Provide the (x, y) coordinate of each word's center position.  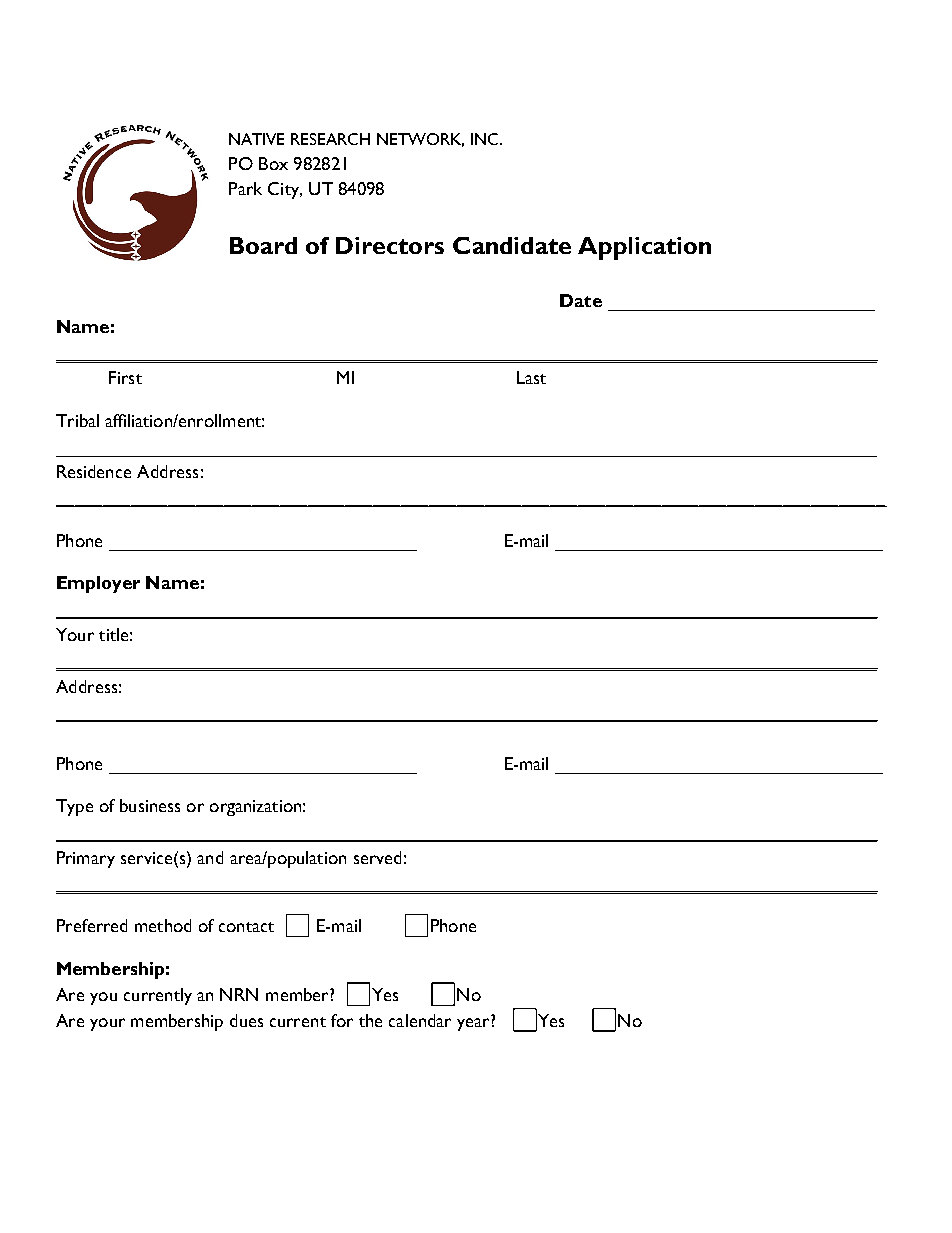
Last (531, 377)
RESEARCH (330, 139)
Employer (98, 584)
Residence (94, 471)
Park (245, 188)
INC (486, 139)
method (163, 925)
